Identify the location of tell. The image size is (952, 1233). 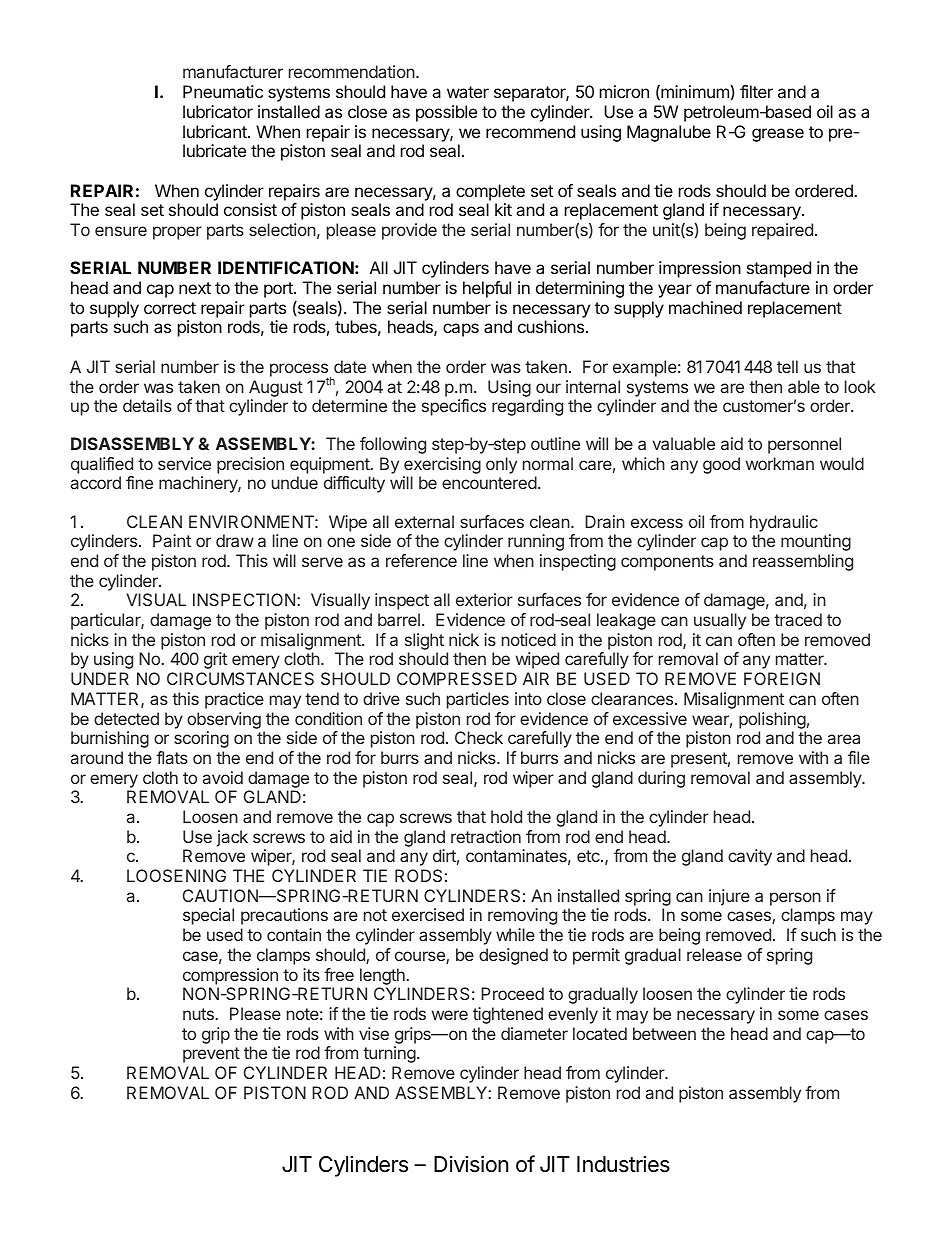
(787, 366).
